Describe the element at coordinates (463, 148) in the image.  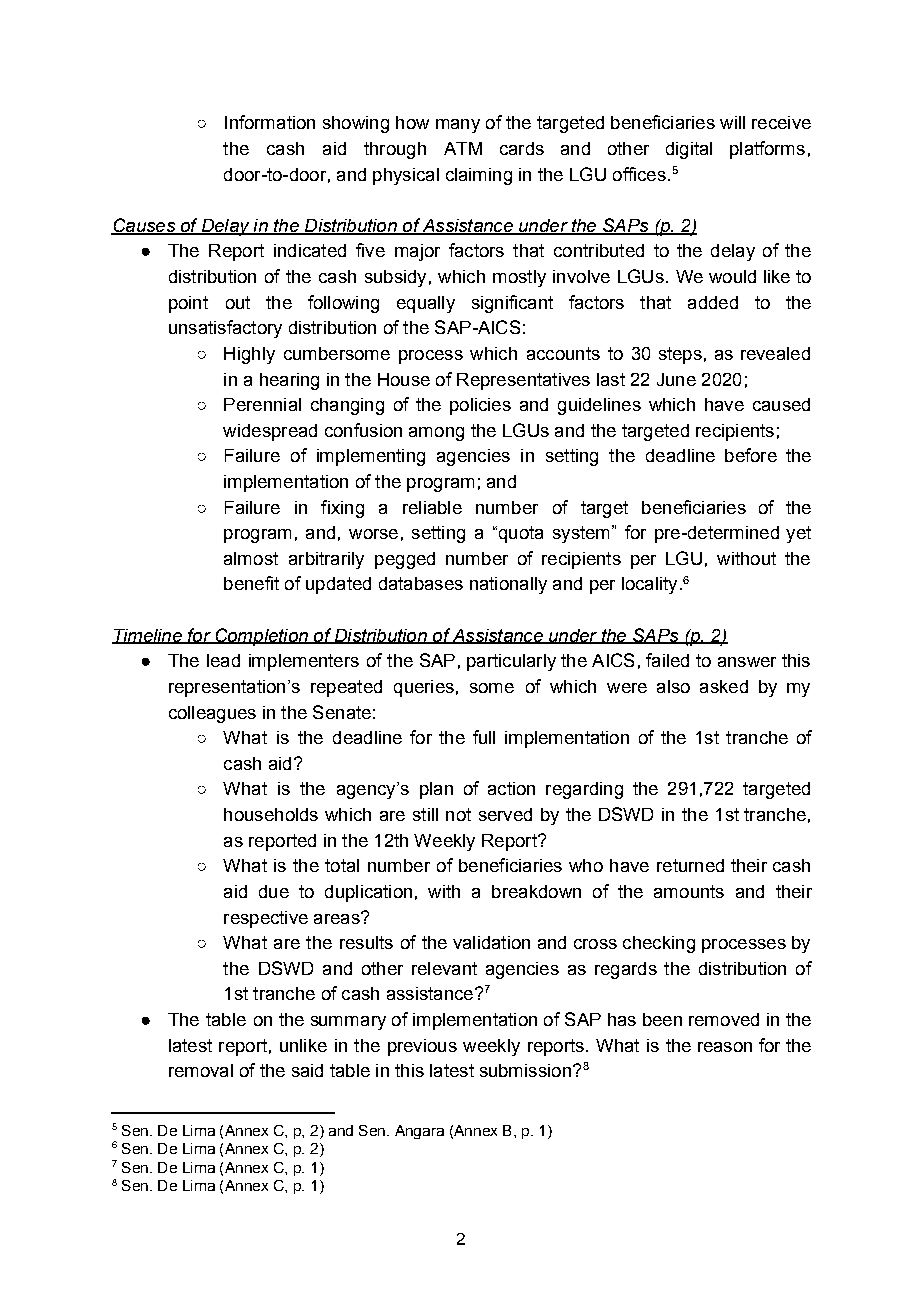
I see `ATM` at that location.
